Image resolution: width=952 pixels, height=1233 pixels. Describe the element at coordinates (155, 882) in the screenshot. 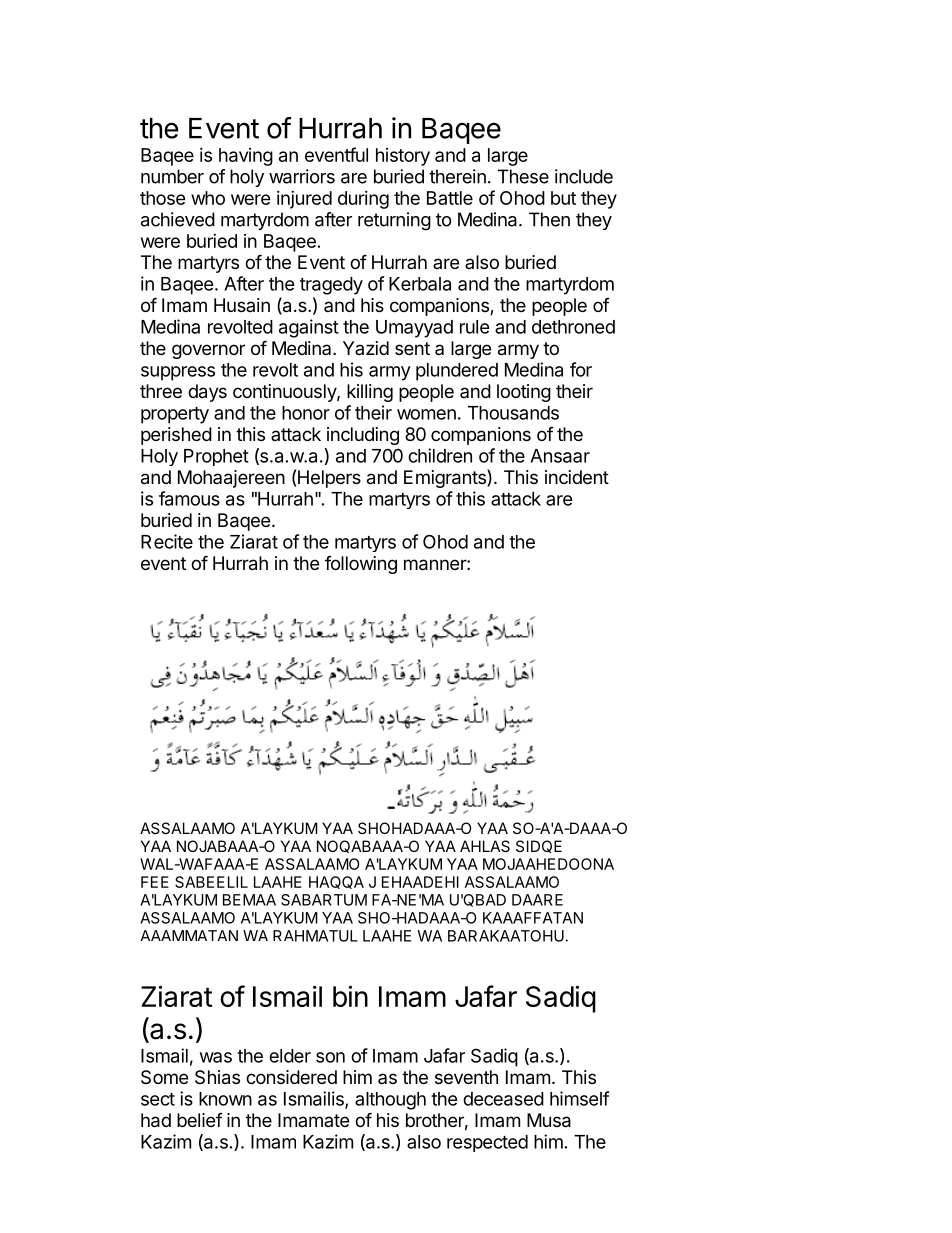

I see `FEE` at that location.
